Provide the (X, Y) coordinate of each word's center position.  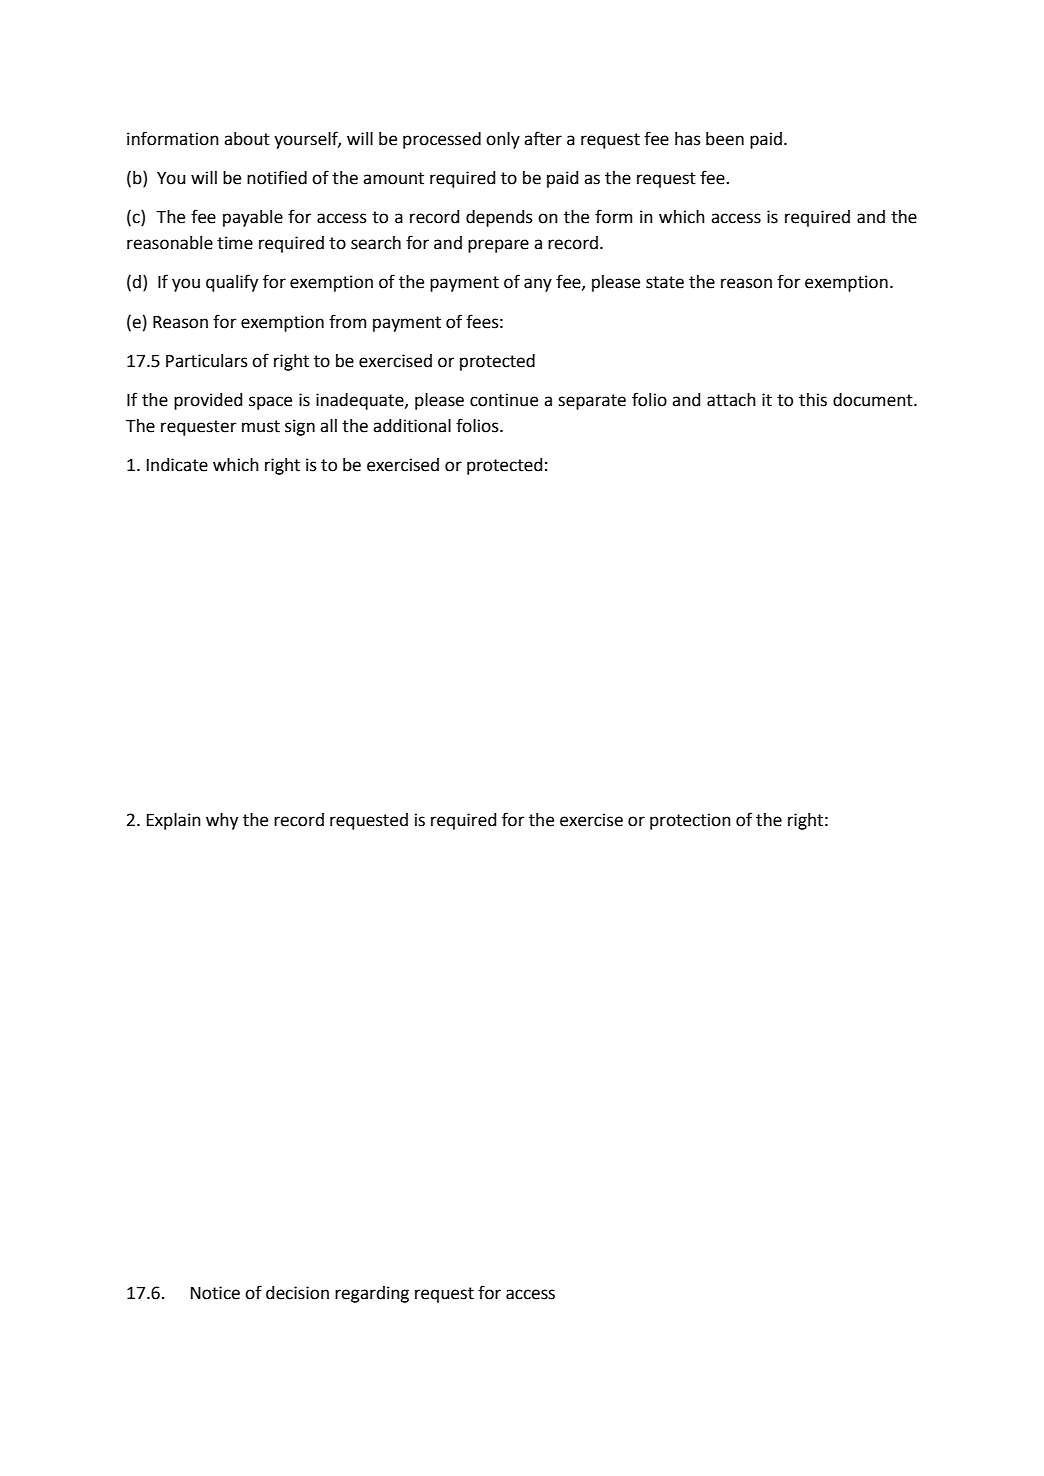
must (261, 426)
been (725, 139)
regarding (372, 1294)
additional (412, 426)
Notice (215, 1293)
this (813, 400)
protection (690, 821)
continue (504, 400)
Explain (174, 821)
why (222, 821)
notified (277, 177)
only (503, 140)
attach (731, 400)
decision (297, 1293)
